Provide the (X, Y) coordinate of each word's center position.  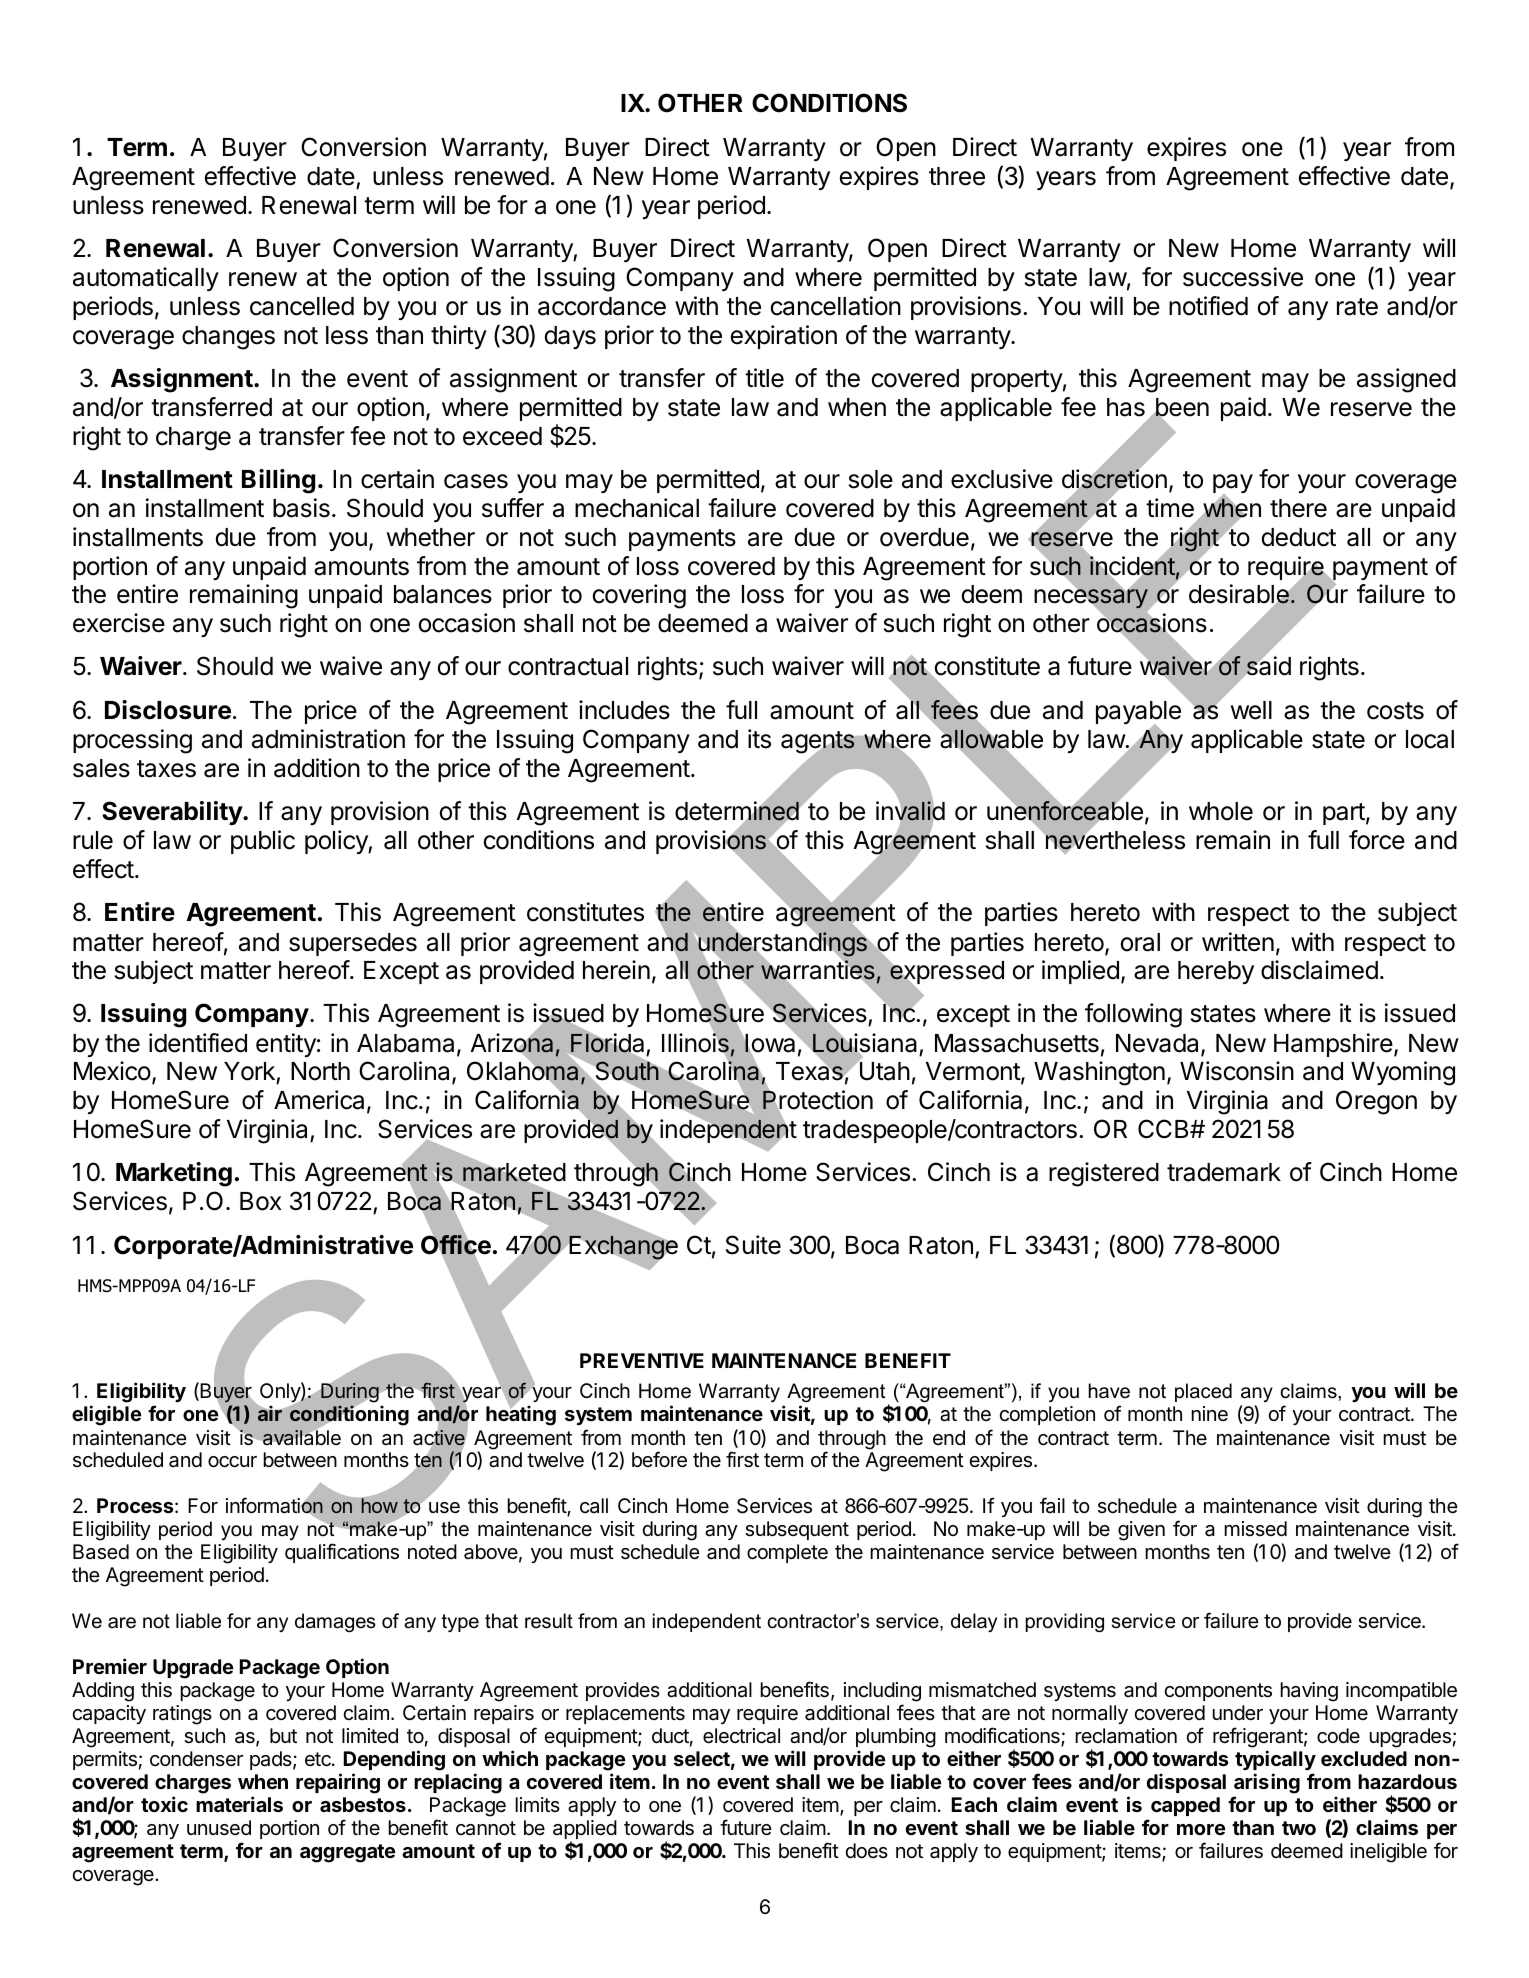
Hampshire (1333, 1045)
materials (239, 1804)
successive (1243, 277)
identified (198, 1043)
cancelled (302, 306)
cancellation (836, 306)
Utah (883, 1071)
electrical (741, 1736)
